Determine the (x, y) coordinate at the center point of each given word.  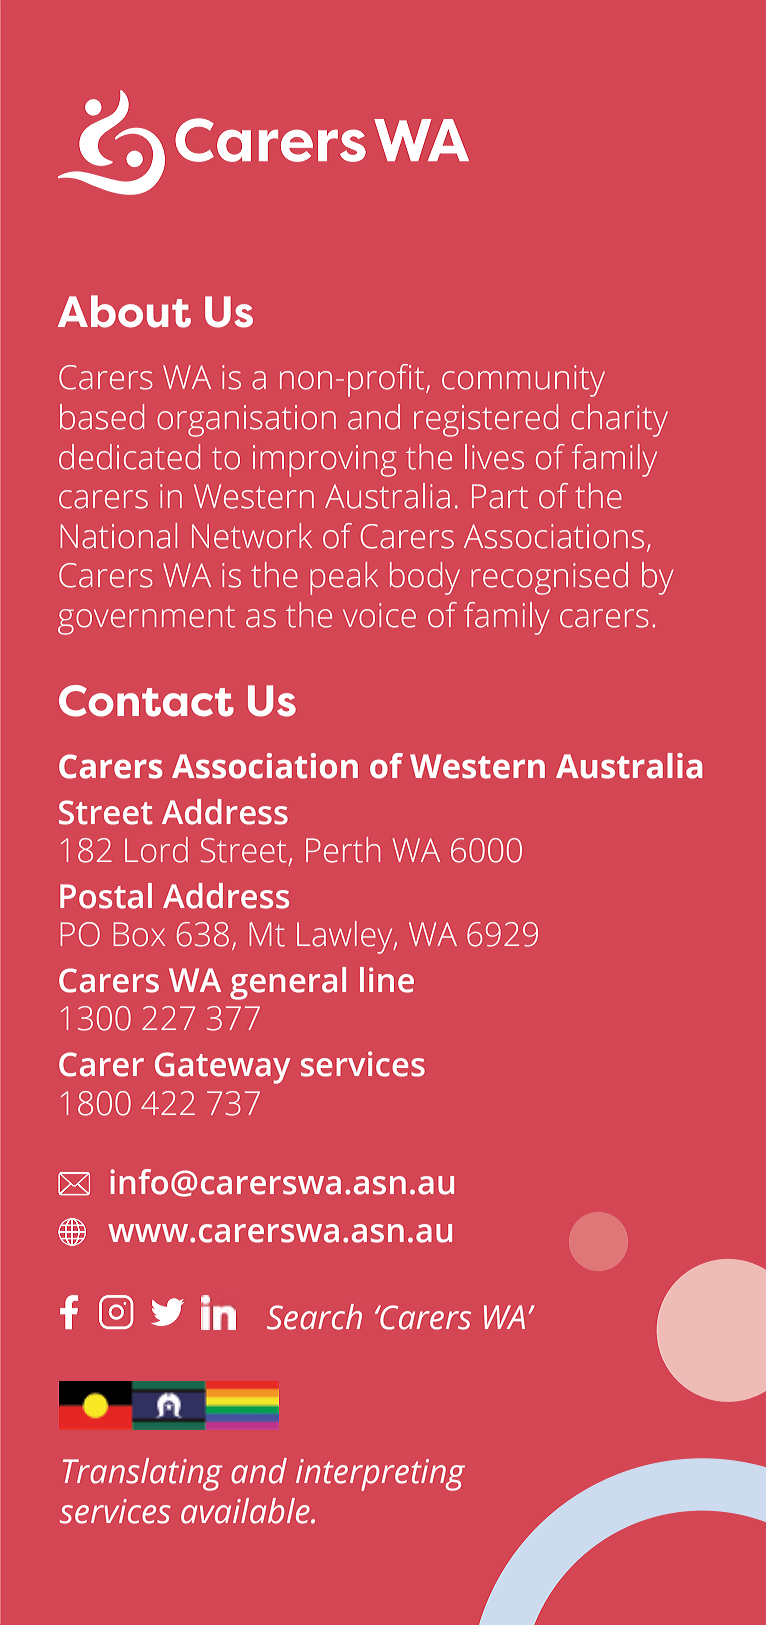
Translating (143, 1474)
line (387, 980)
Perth (343, 850)
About (124, 311)
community (523, 381)
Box (139, 934)
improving (325, 461)
